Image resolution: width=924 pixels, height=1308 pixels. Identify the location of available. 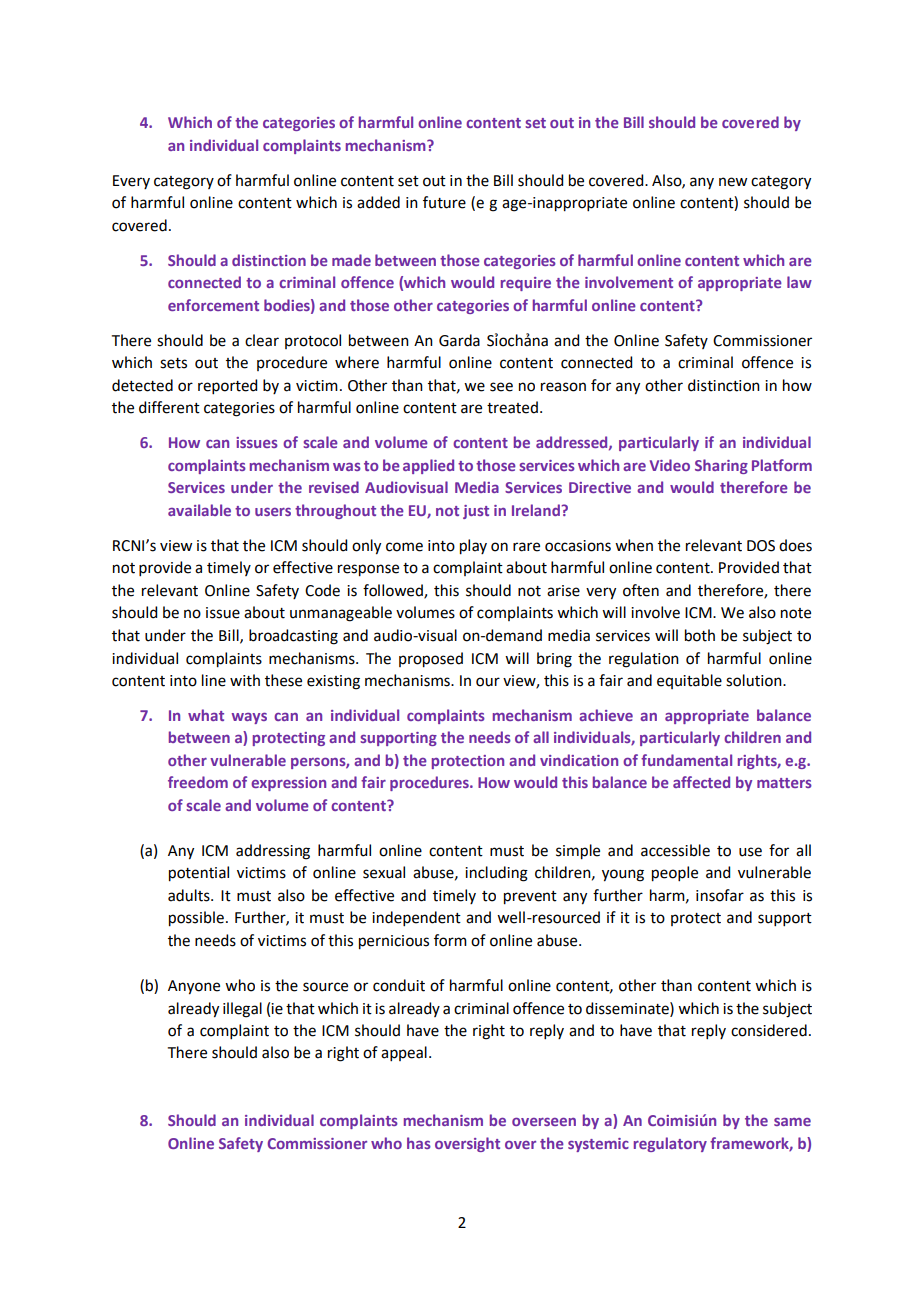
(199, 510).
